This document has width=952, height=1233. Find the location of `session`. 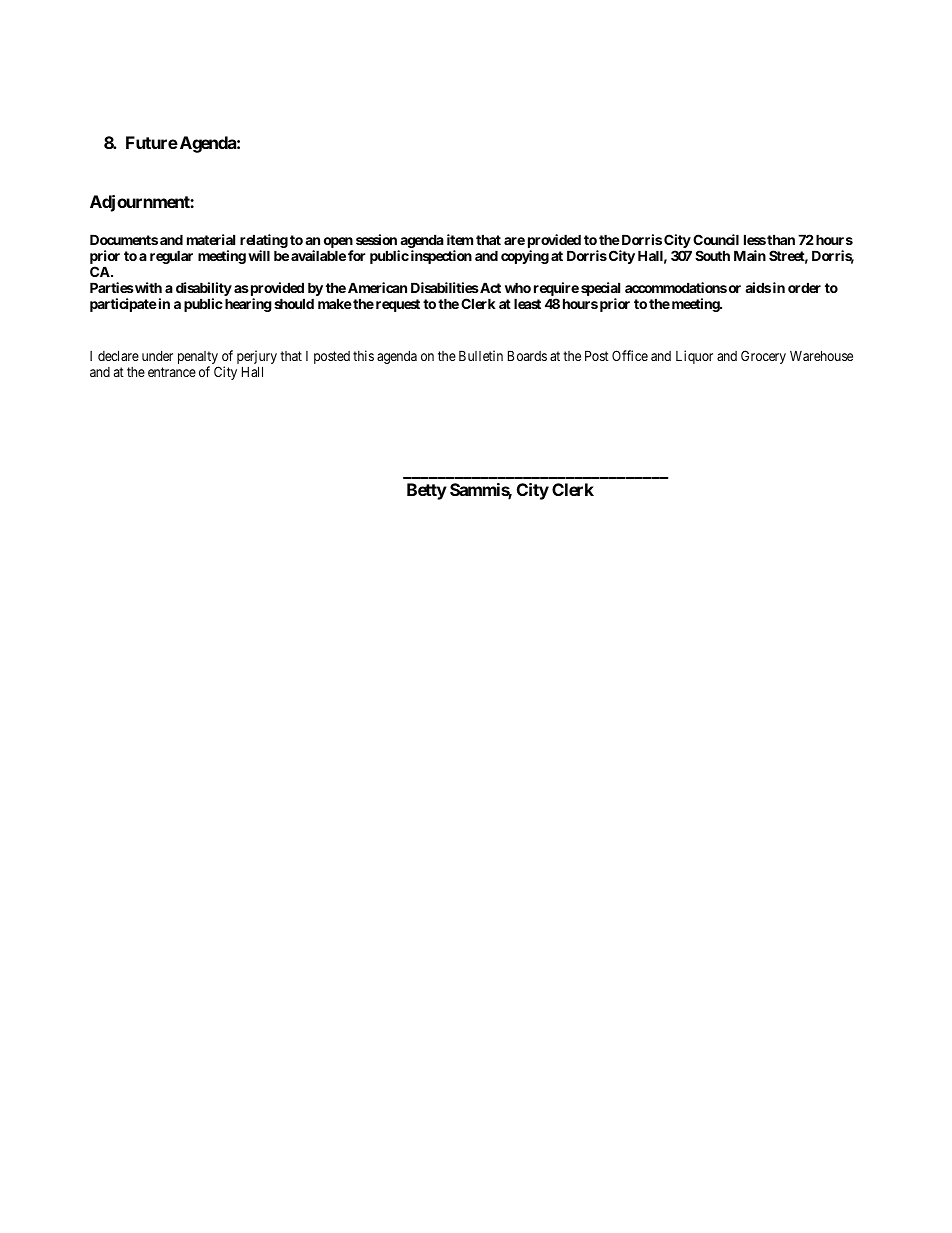

session is located at coordinates (376, 239).
